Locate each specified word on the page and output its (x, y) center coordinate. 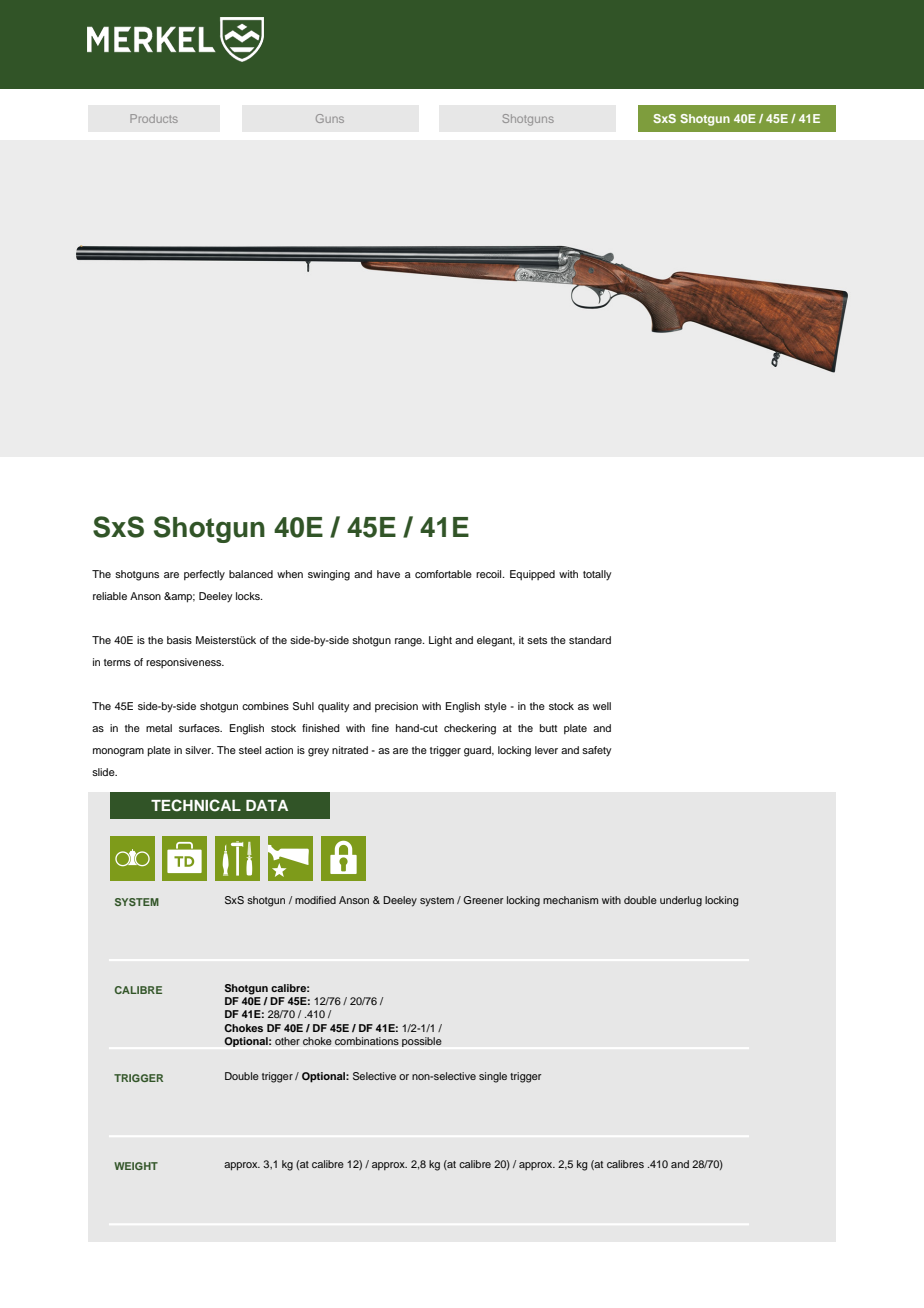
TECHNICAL (196, 805)
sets (537, 640)
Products (154, 118)
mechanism (570, 900)
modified (315, 900)
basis (179, 640)
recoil (490, 574)
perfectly (204, 575)
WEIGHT (136, 1166)
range (409, 642)
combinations (367, 1041)
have (388, 574)
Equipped (532, 575)
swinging (329, 575)
